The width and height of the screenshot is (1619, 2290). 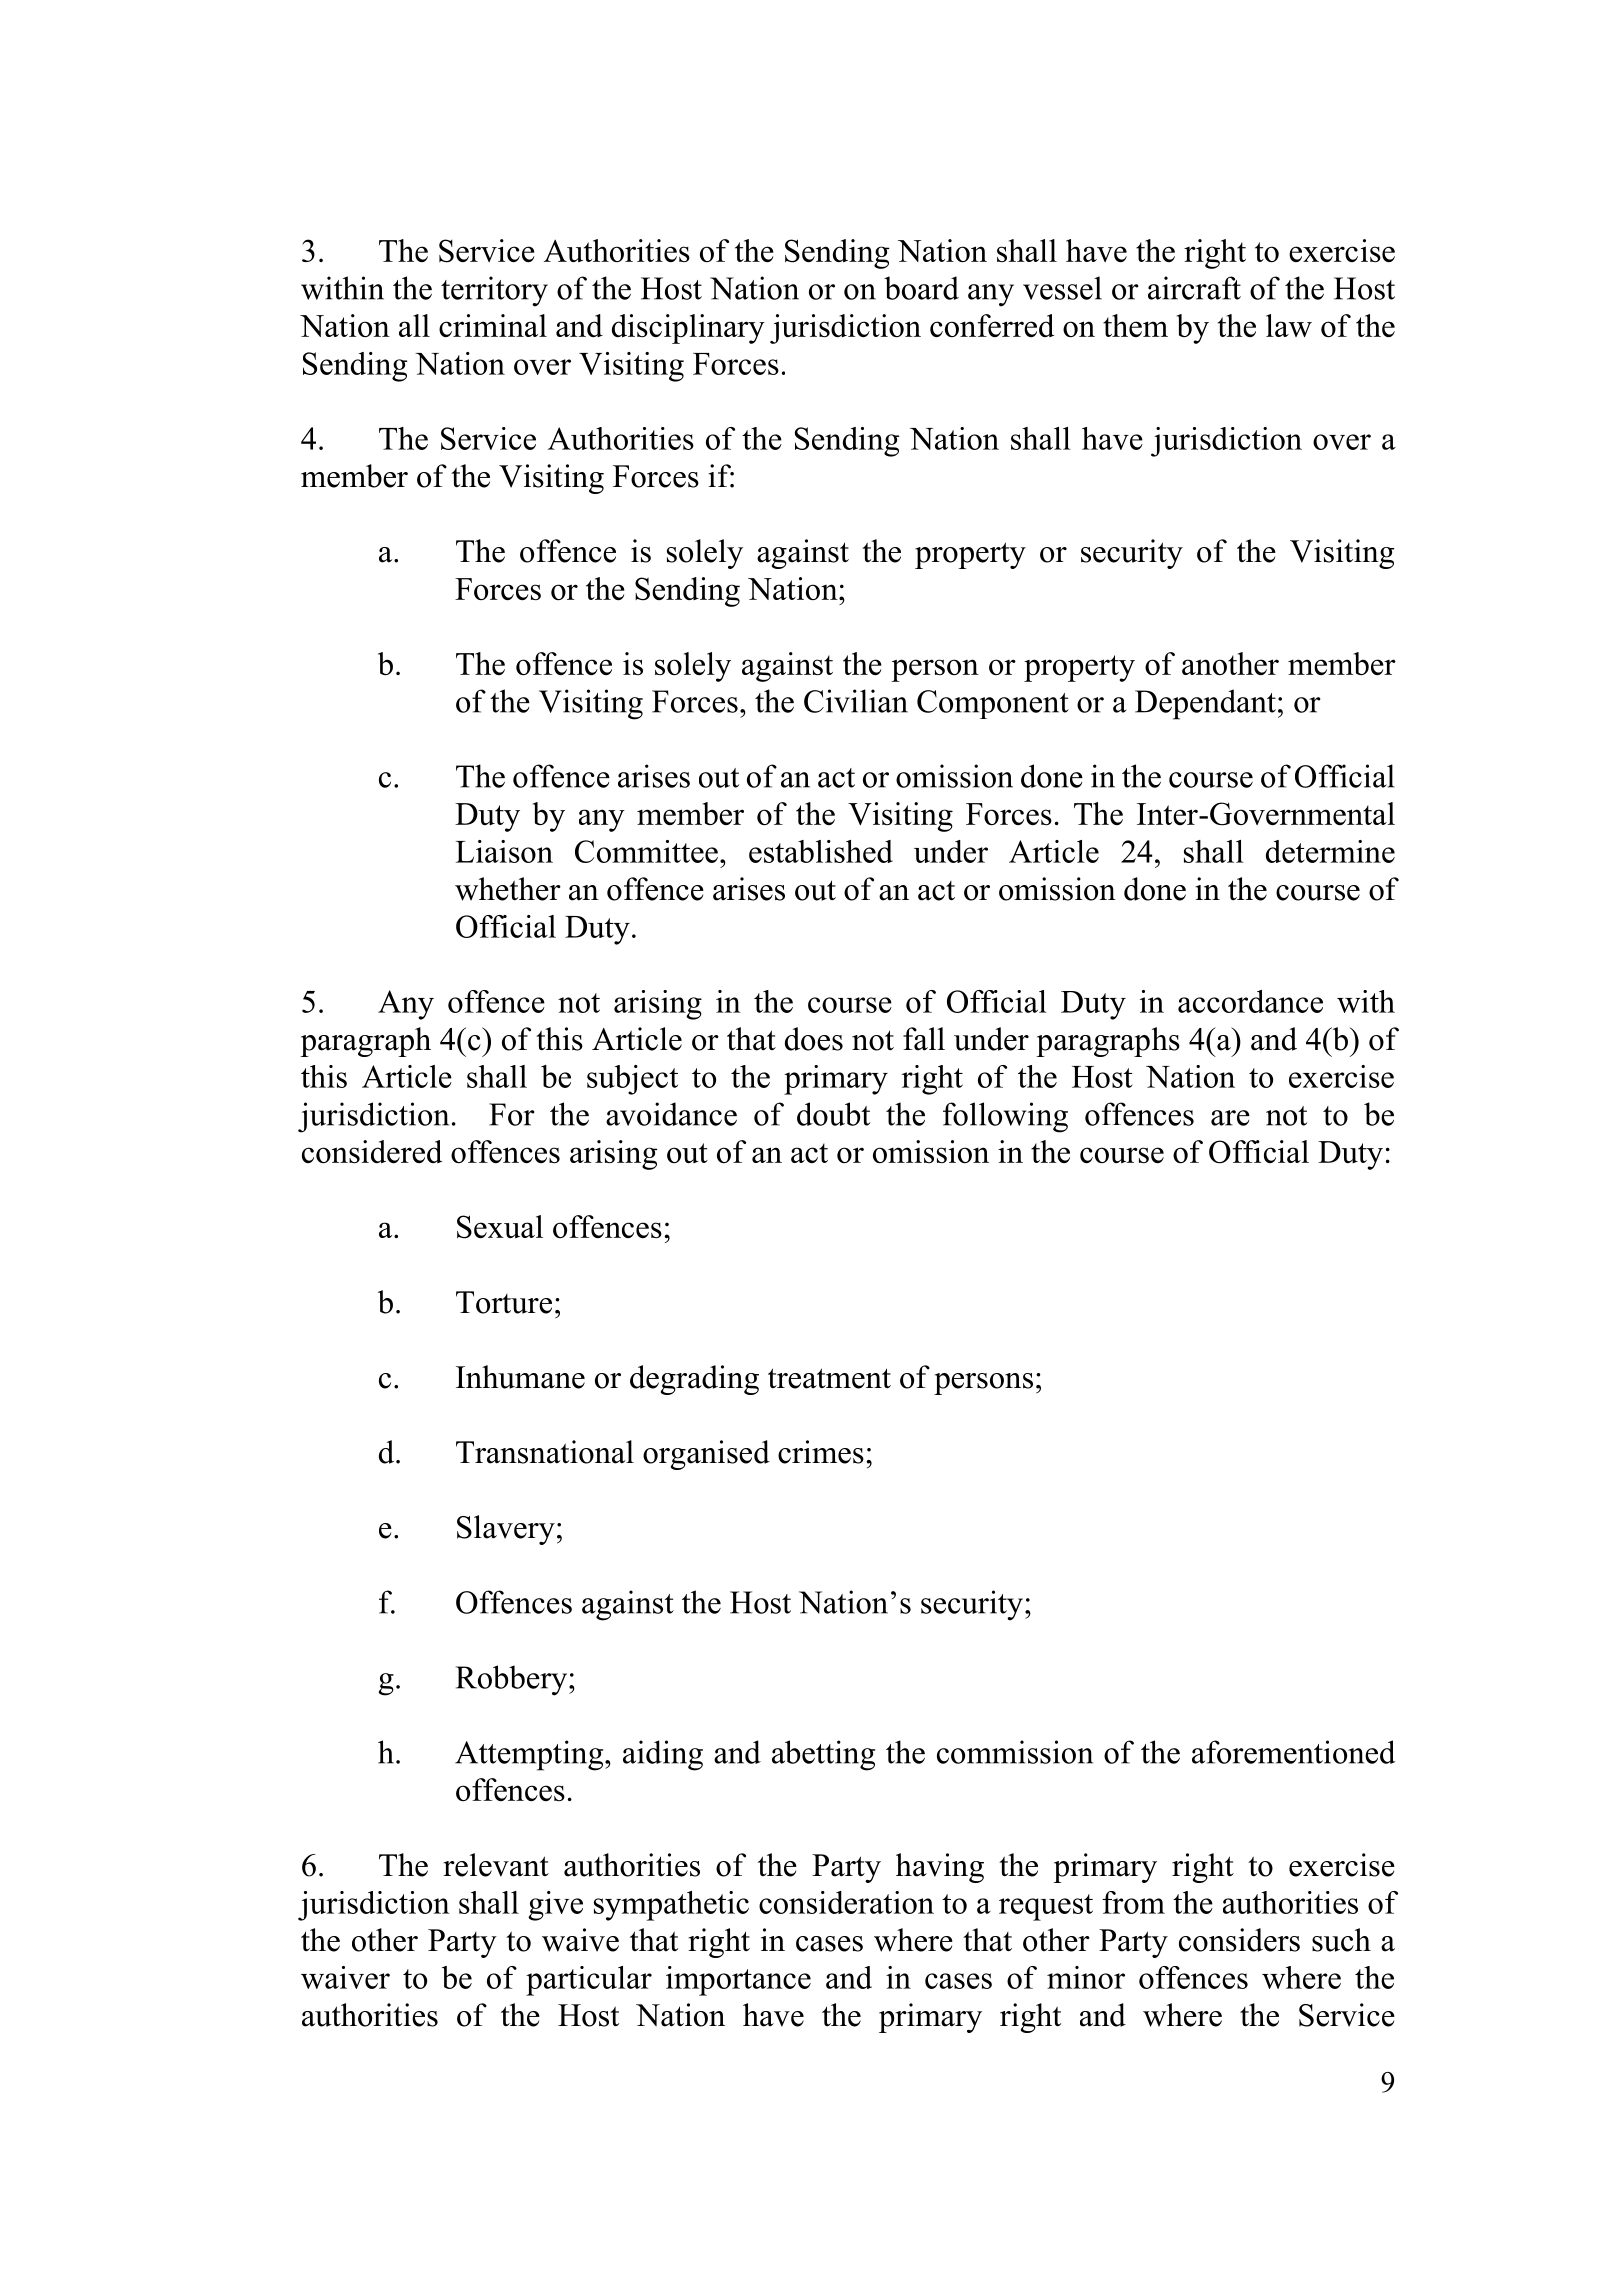 What do you see at coordinates (555, 1906) in the screenshot?
I see `give` at bounding box center [555, 1906].
